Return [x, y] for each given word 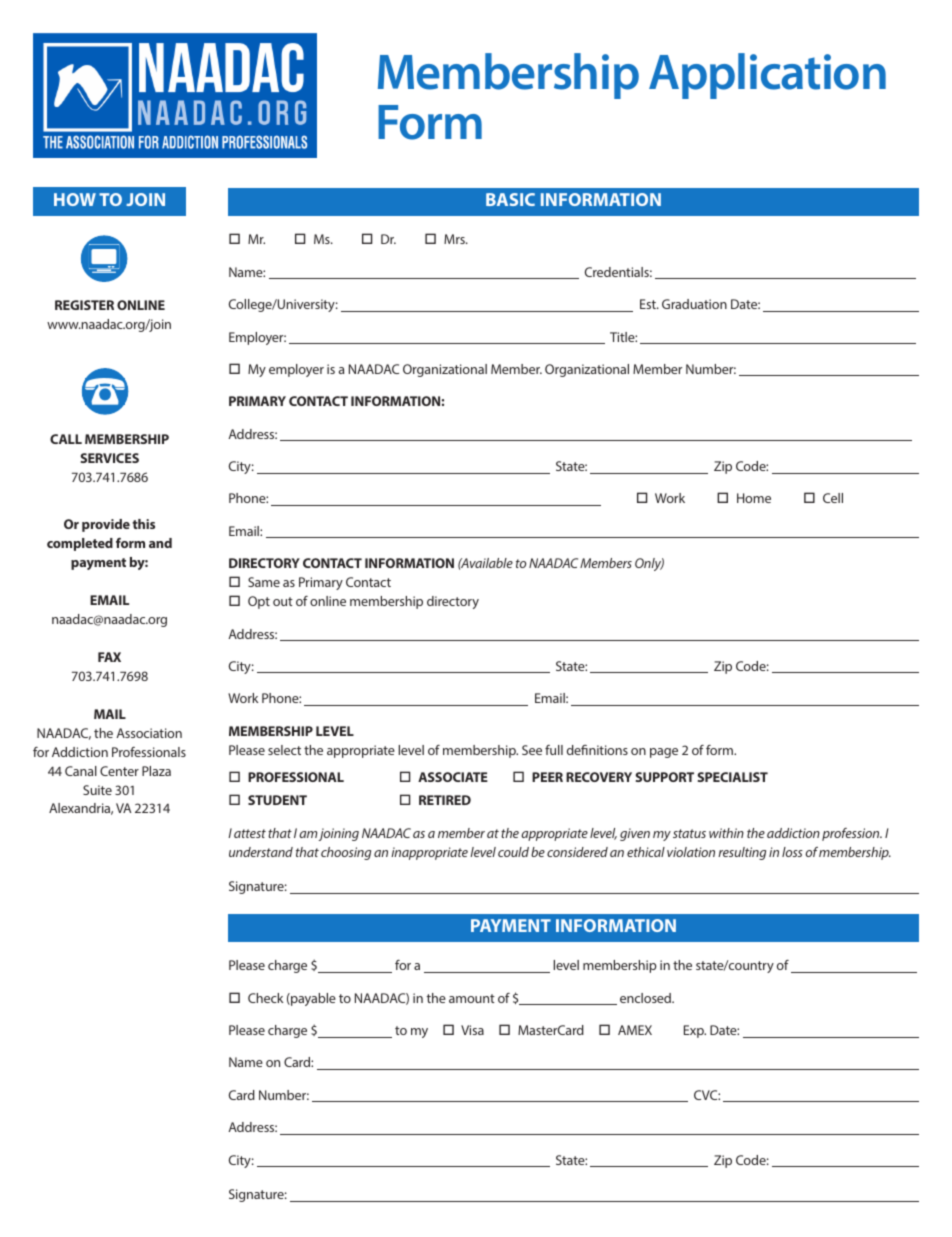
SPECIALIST [732, 777]
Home [754, 498]
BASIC [510, 199]
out [283, 601]
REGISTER [84, 305]
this [143, 524]
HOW [75, 199]
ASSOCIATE [453, 777]
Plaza [156, 771]
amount [472, 998]
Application [767, 76]
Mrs [455, 239]
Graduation [694, 304]
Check [265, 998]
